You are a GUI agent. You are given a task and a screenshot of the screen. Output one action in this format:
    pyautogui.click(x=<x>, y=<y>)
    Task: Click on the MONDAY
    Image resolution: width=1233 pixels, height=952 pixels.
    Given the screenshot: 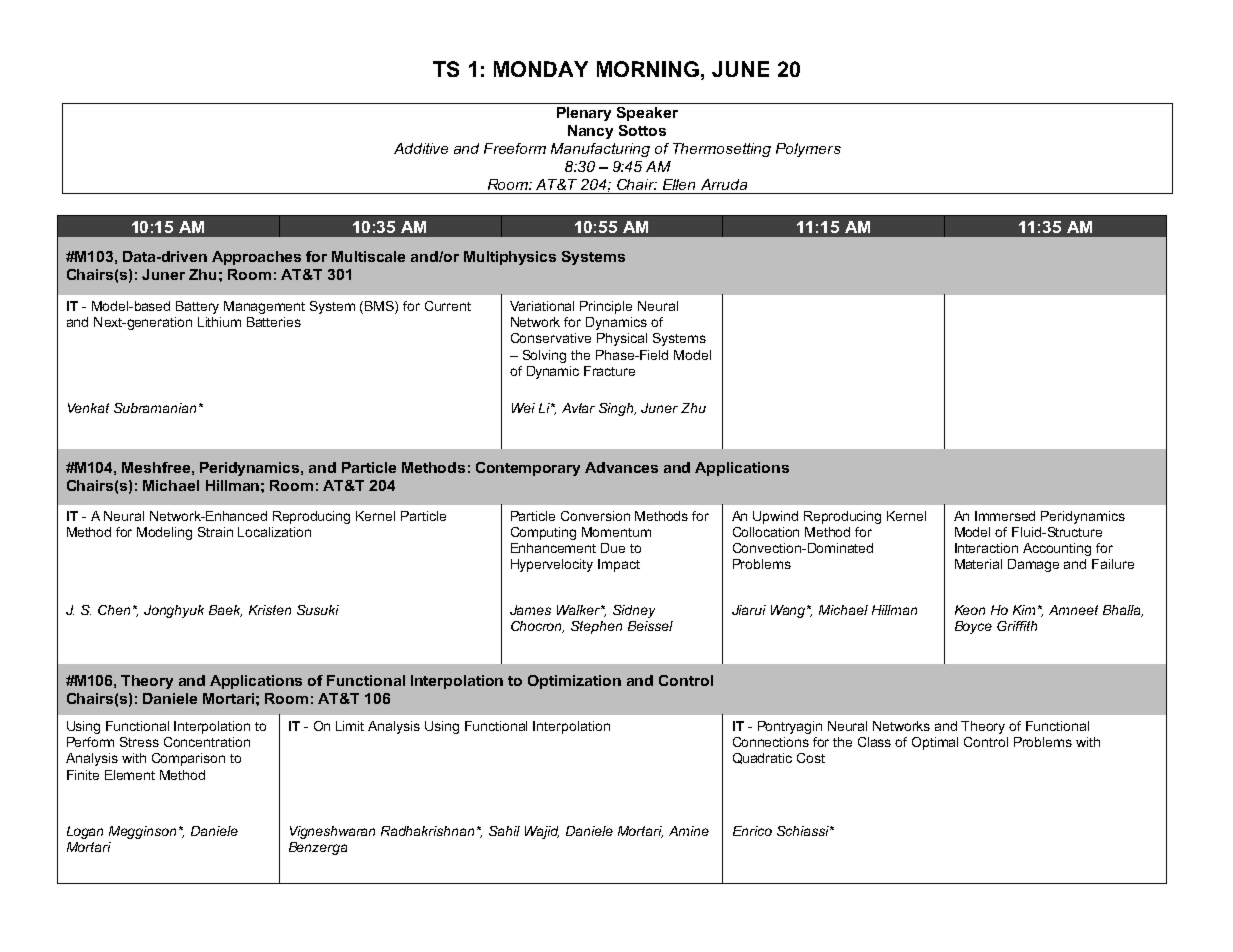 What is the action you would take?
    pyautogui.click(x=541, y=69)
